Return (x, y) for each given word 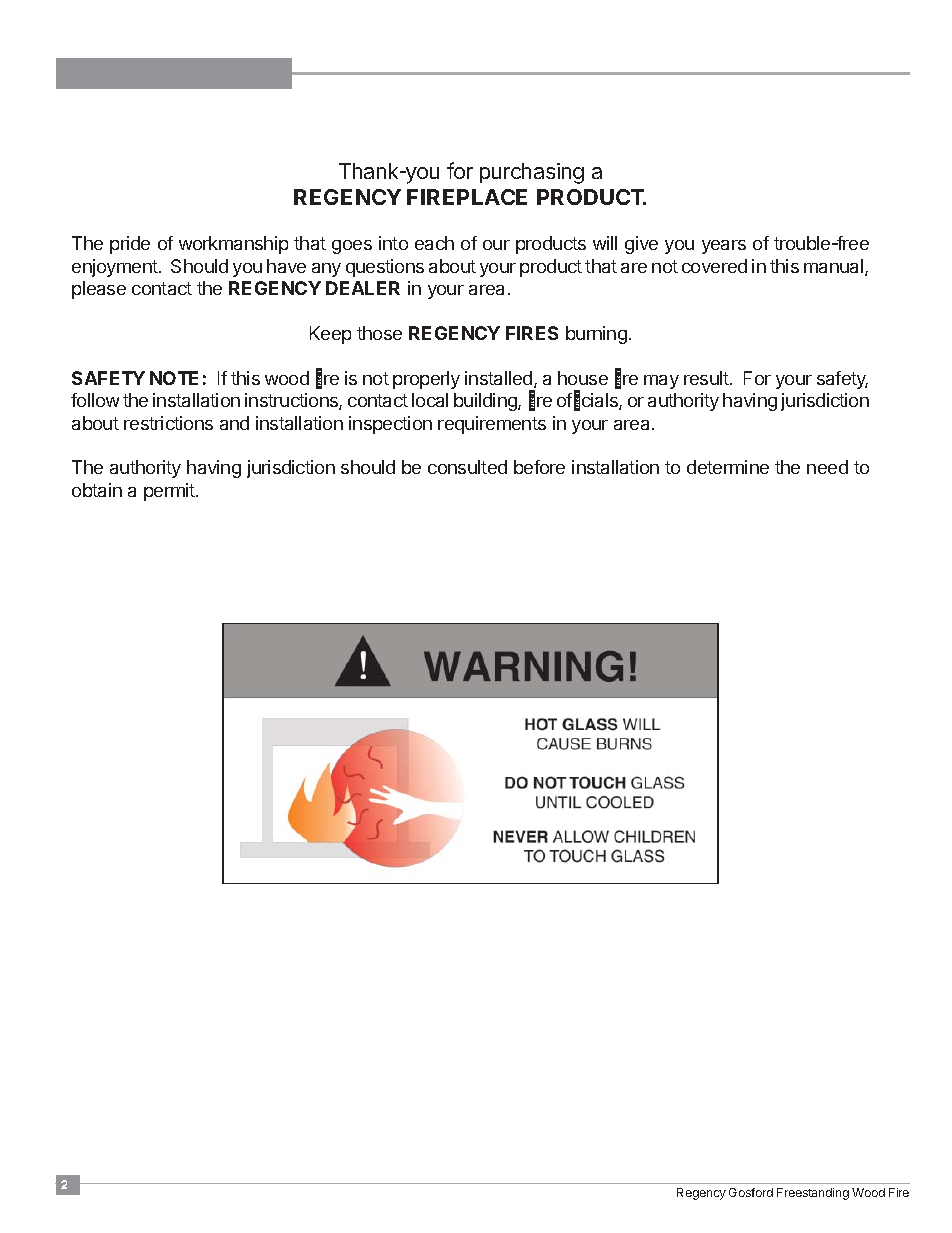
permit (170, 492)
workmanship (233, 245)
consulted (467, 467)
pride (130, 245)
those (379, 333)
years (724, 247)
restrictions (168, 423)
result (707, 378)
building (486, 402)
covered (714, 266)
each (434, 243)
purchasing (532, 173)
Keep (330, 335)
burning (596, 335)
